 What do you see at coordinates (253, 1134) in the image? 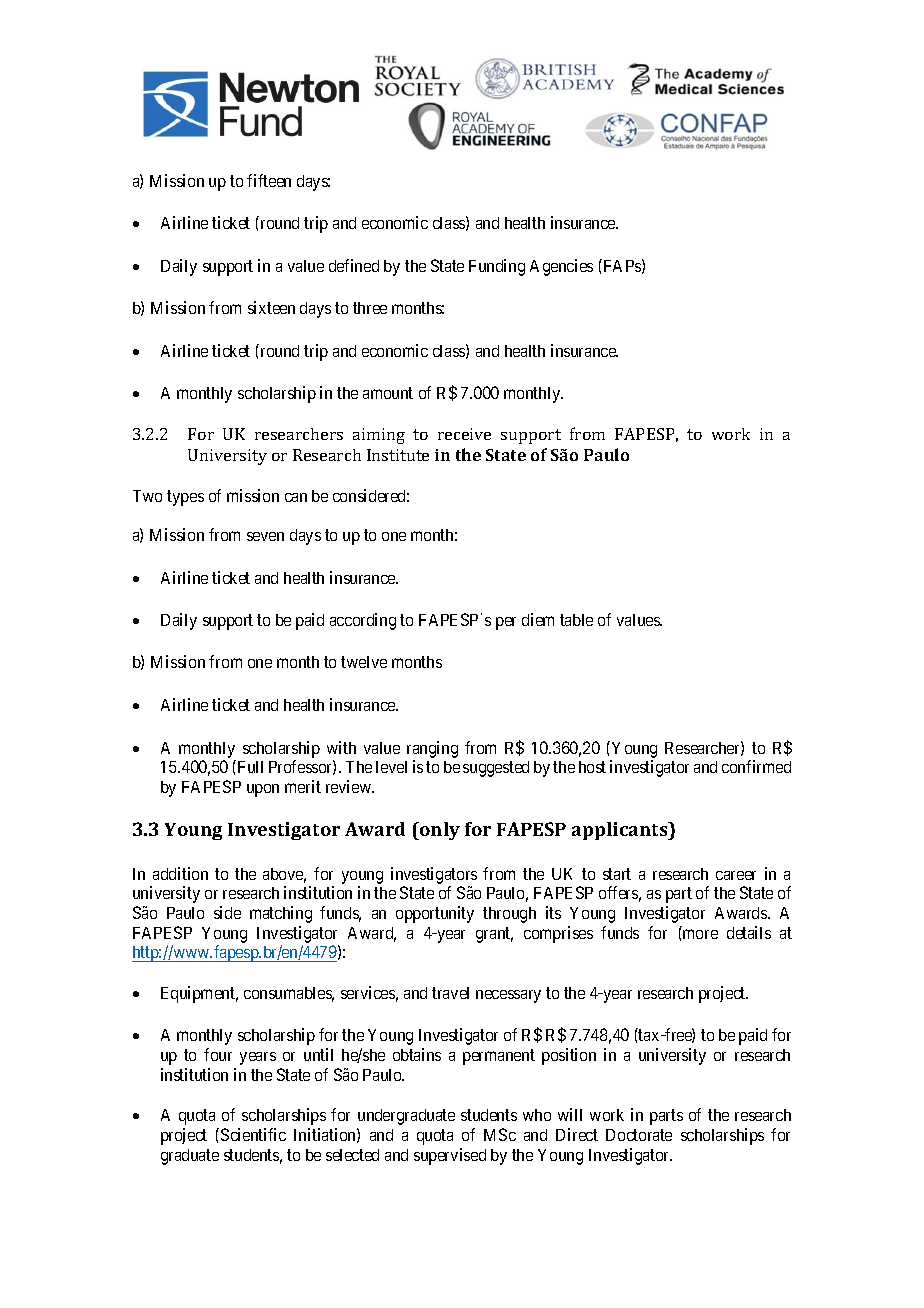
I see `Scientific` at bounding box center [253, 1134].
